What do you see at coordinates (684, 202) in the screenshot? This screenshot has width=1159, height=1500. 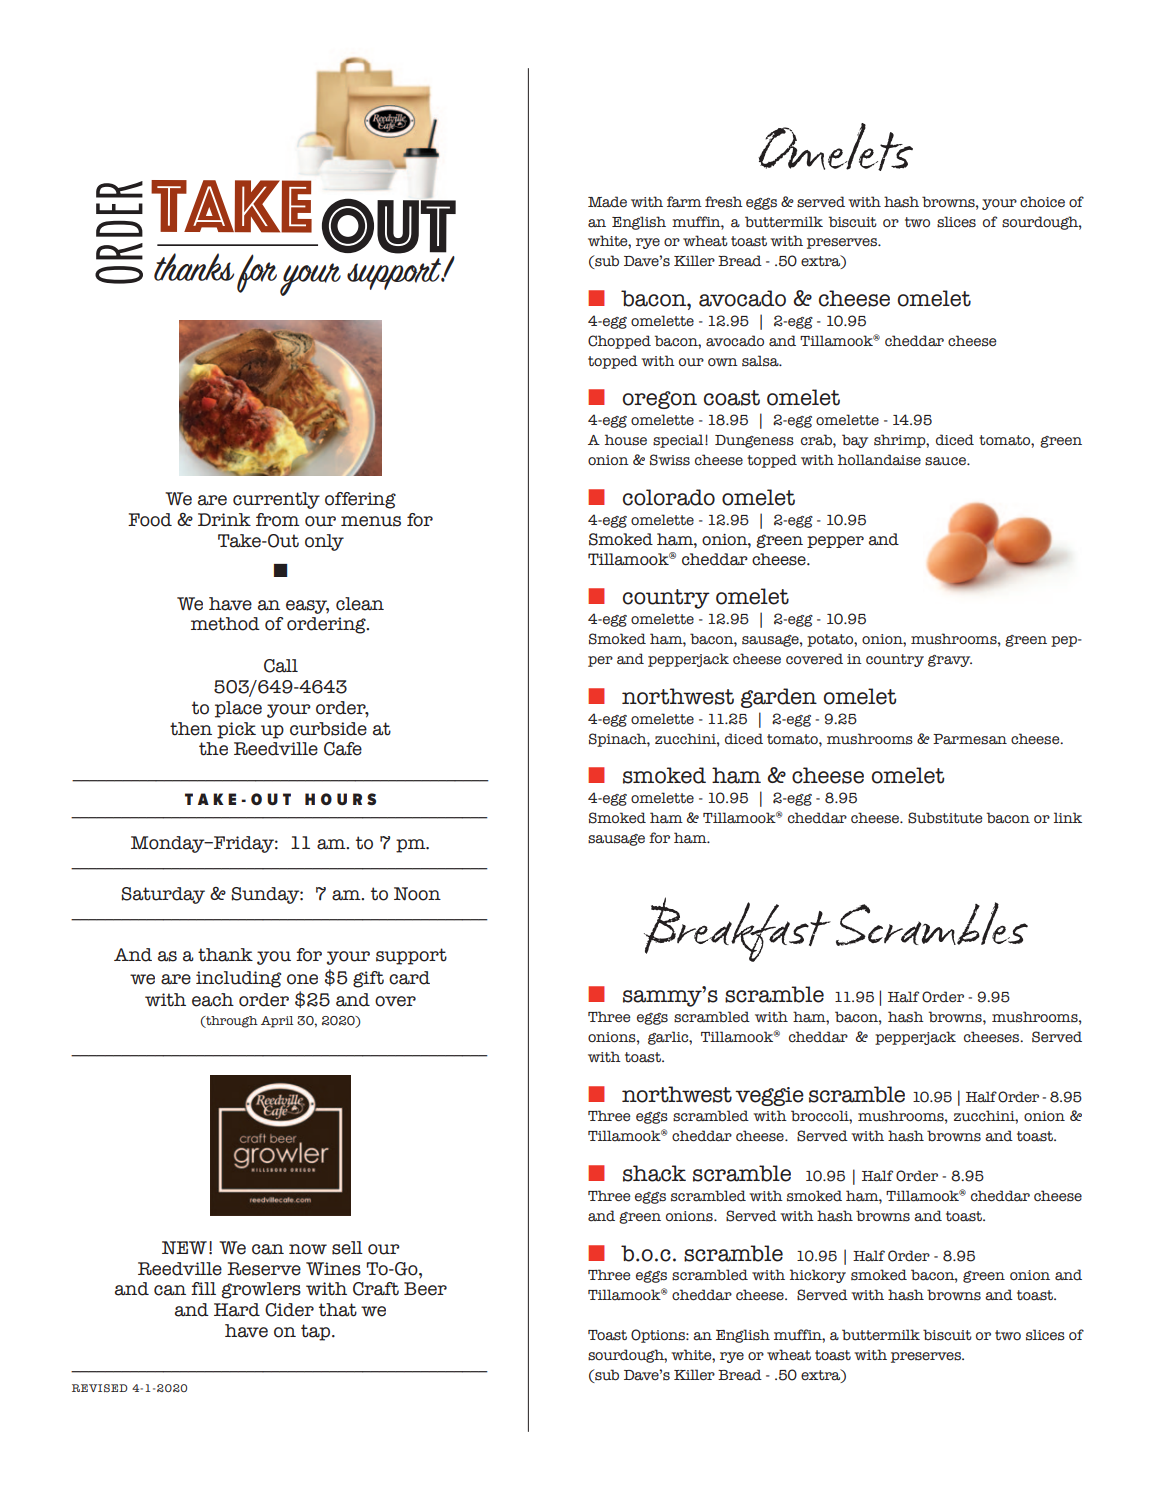 I see `farm` at bounding box center [684, 202].
